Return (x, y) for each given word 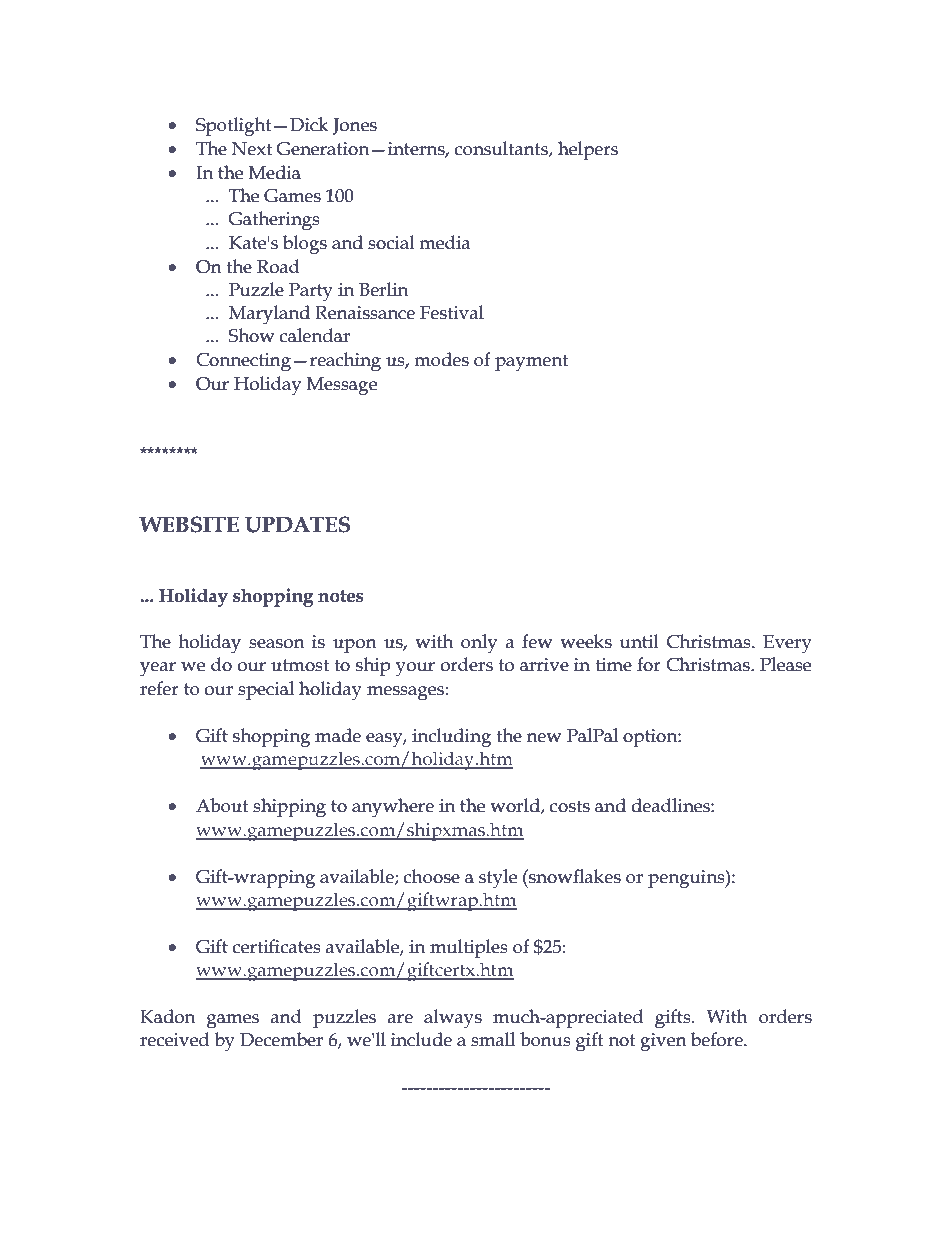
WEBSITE (189, 524)
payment (531, 362)
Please (785, 664)
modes (441, 359)
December (281, 1039)
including (451, 738)
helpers (588, 150)
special (266, 690)
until (639, 641)
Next (252, 149)
